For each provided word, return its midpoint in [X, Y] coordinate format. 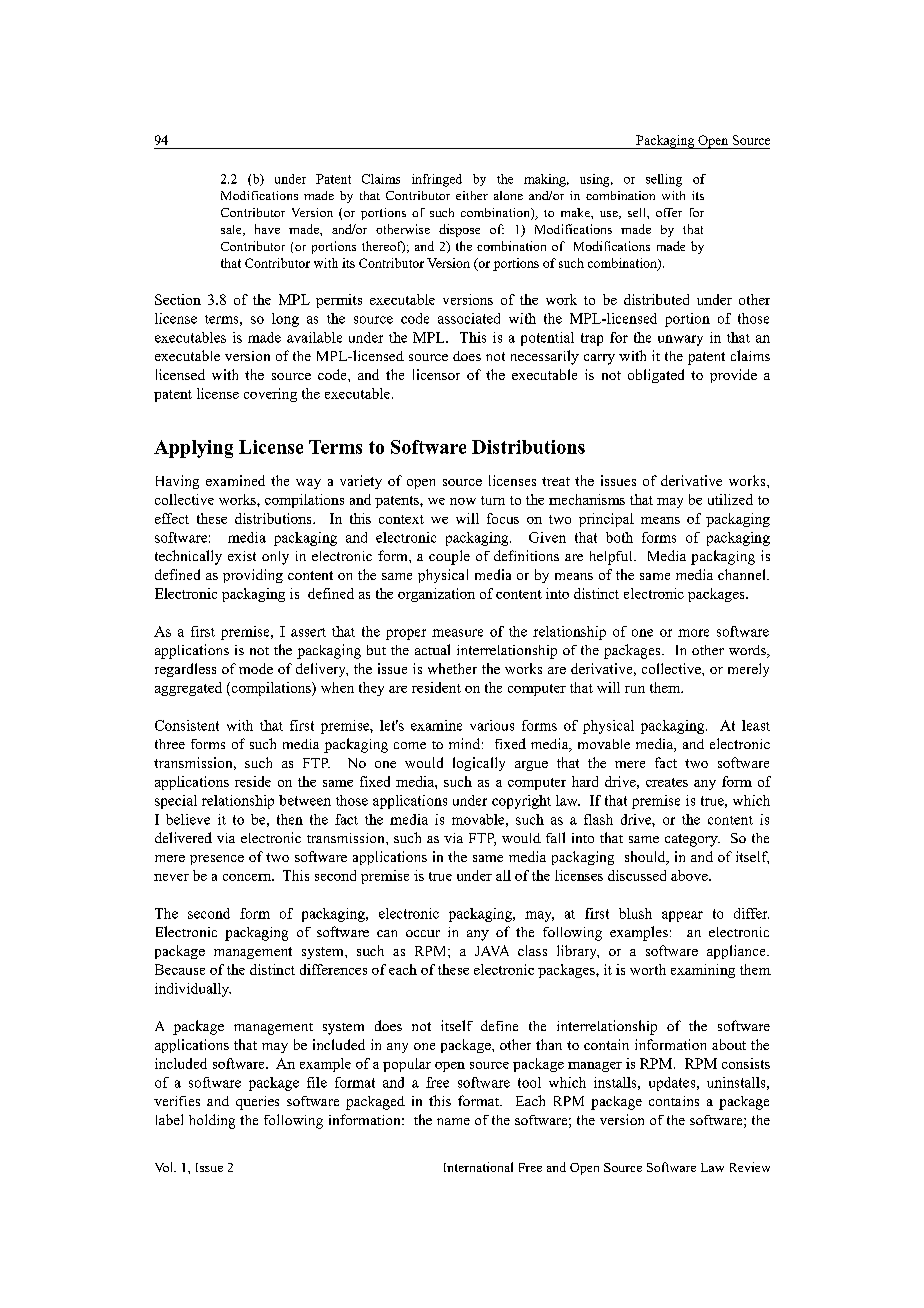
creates [667, 782]
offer [669, 212]
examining [703, 971]
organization [436, 595]
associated [469, 318]
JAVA [492, 950]
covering [270, 395]
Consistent [187, 725]
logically [479, 764]
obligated [656, 376]
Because [180, 969]
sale [232, 230]
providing [253, 576]
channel [743, 574]
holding [212, 1121]
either [472, 195]
